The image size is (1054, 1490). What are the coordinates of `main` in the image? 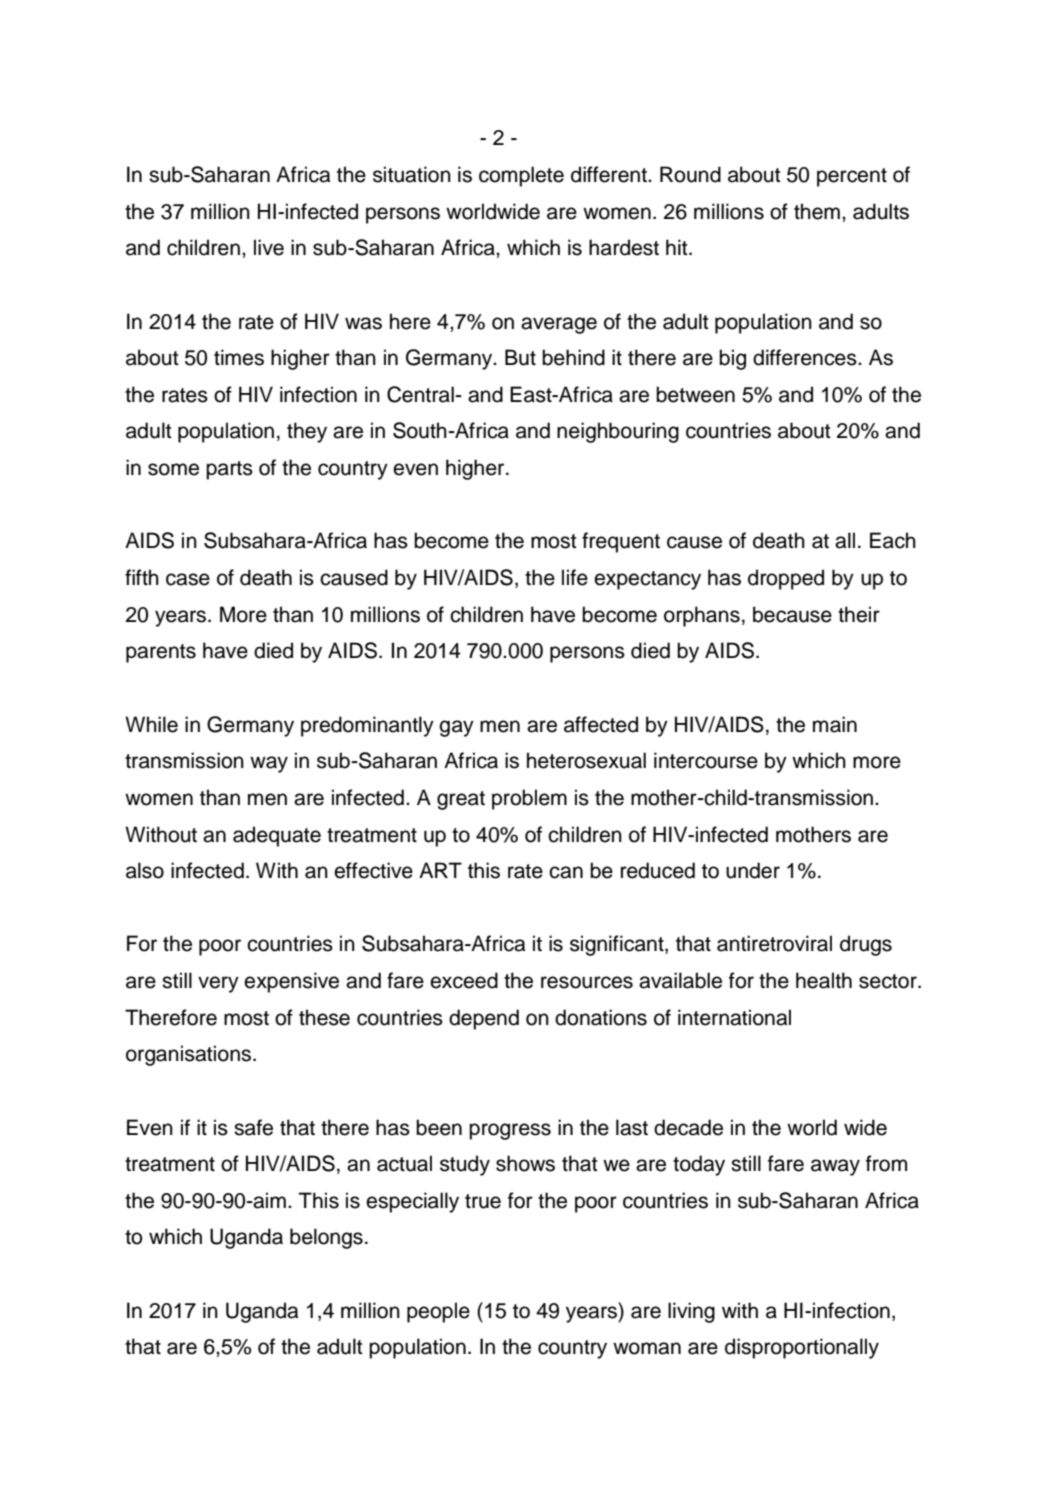 It's located at (835, 724).
